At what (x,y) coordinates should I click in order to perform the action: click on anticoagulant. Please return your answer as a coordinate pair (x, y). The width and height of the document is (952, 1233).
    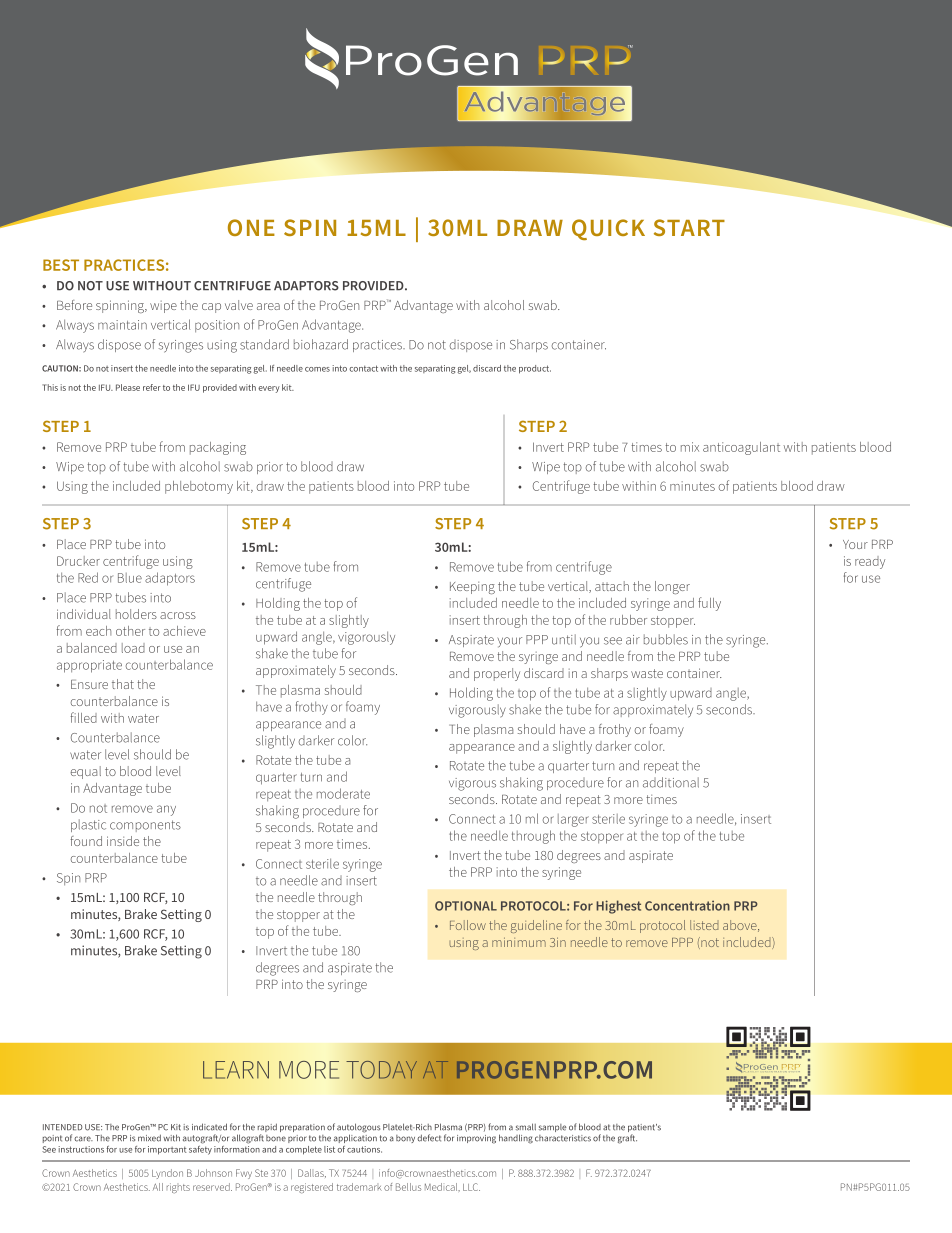
    Looking at the image, I should click on (741, 448).
